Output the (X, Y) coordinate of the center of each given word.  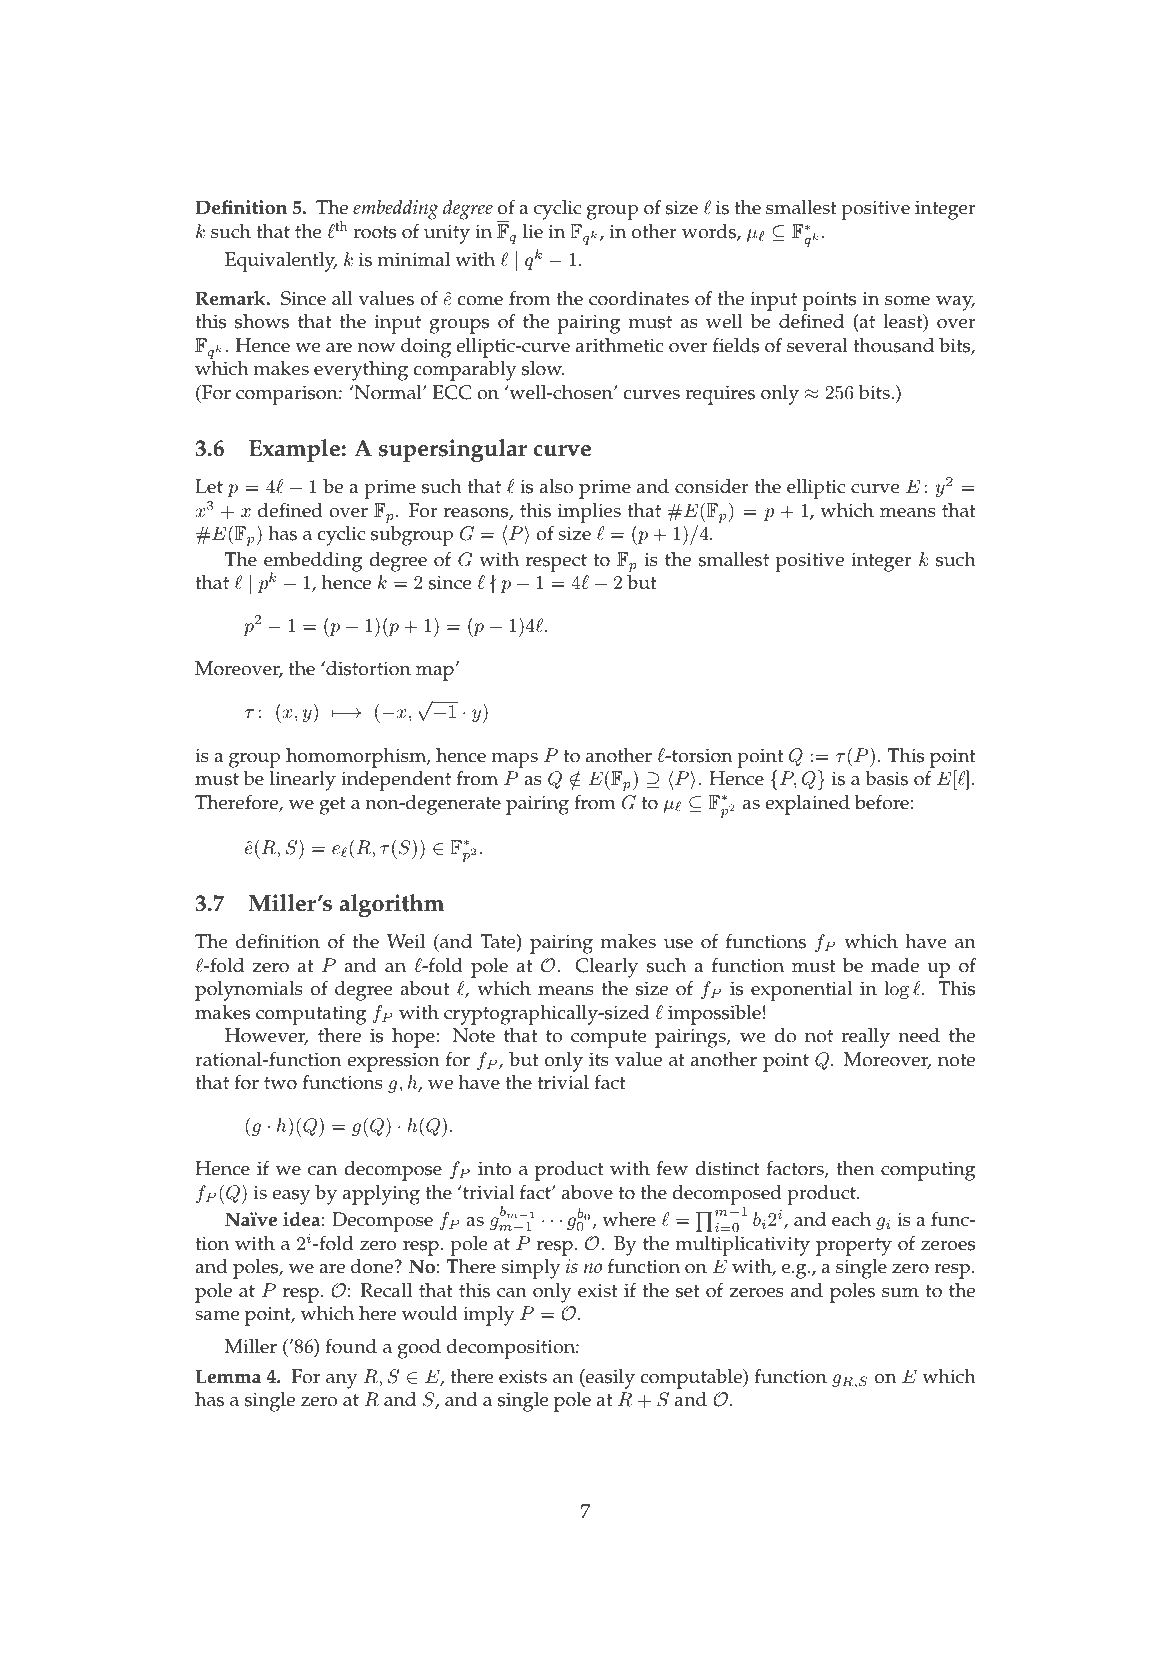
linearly (303, 781)
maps (514, 760)
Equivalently (281, 262)
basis (886, 778)
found (351, 1346)
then (855, 1168)
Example (294, 450)
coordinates (639, 298)
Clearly (606, 968)
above (587, 1192)
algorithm (391, 906)
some (907, 301)
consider (712, 486)
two (280, 1083)
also (556, 486)
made (895, 965)
